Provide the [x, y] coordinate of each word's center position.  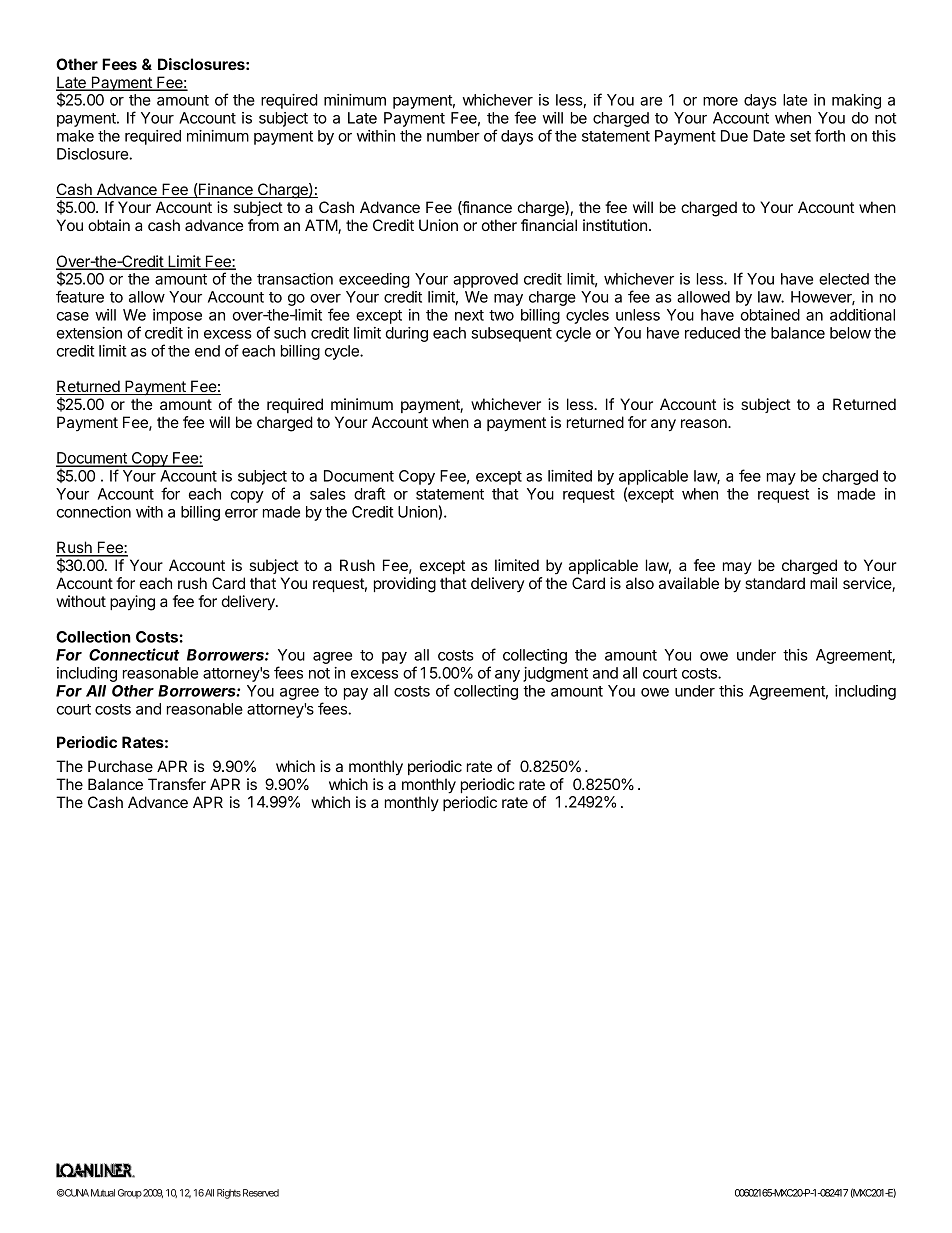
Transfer [177, 784]
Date [769, 136]
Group [130, 1194]
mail [823, 583]
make [75, 136]
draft [369, 493]
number [453, 136]
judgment [555, 674]
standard [775, 583]
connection [94, 512]
